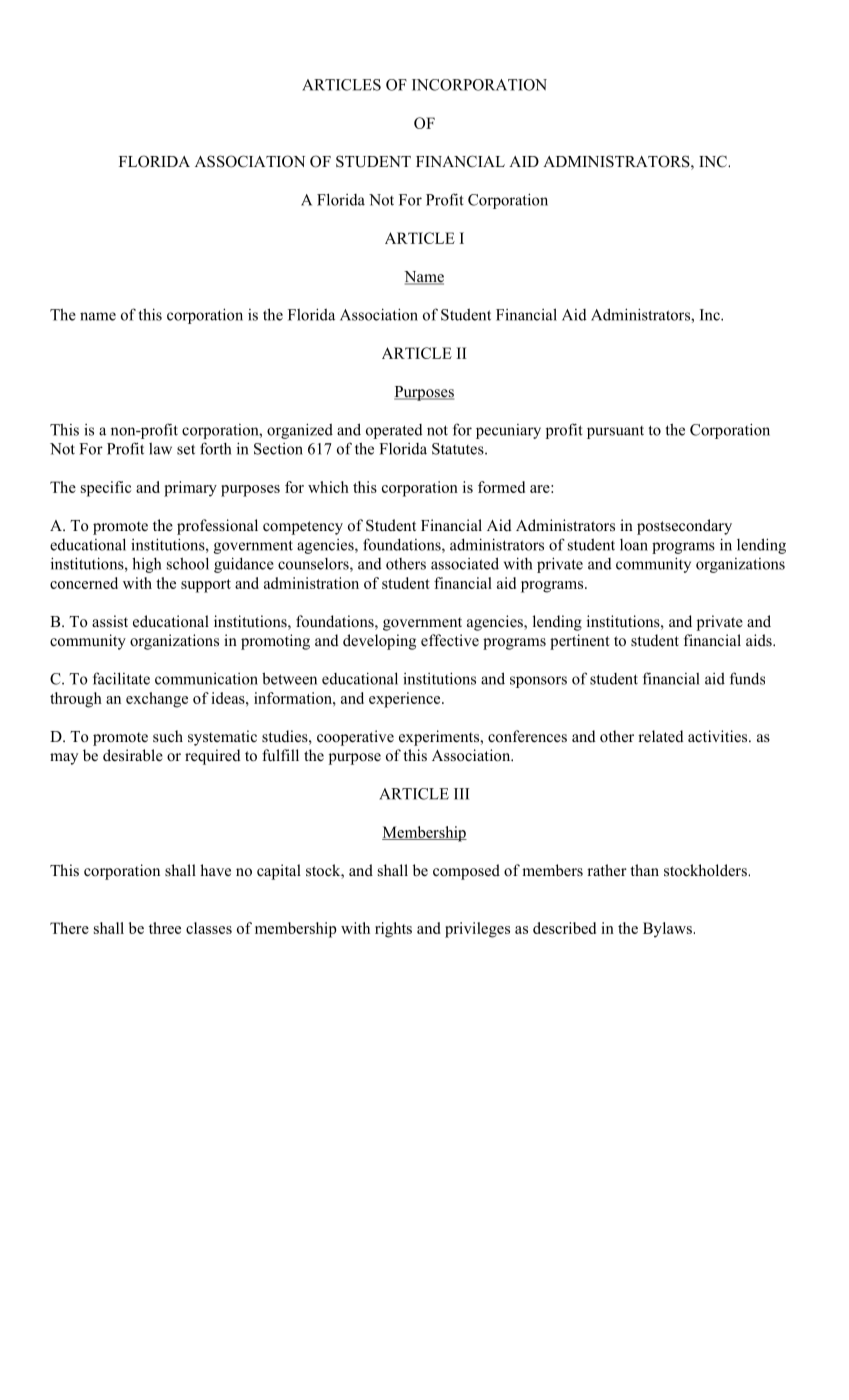 Image resolution: width=849 pixels, height=1400 pixels. I want to click on related, so click(661, 736).
